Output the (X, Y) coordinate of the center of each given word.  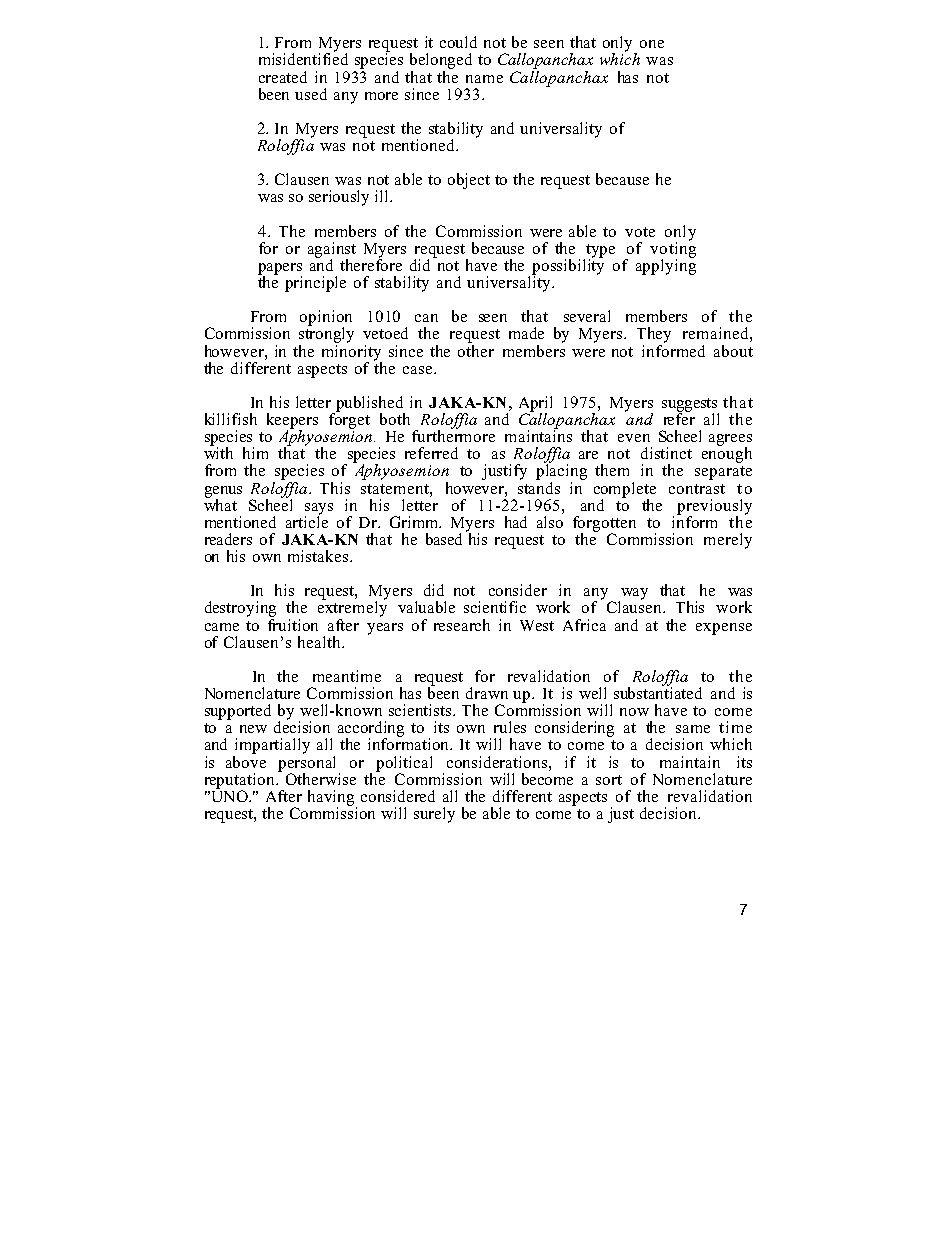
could (458, 42)
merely (728, 541)
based (444, 539)
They (654, 336)
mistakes (319, 556)
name (484, 79)
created (283, 77)
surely (434, 815)
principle (315, 284)
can (426, 318)
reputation (241, 782)
